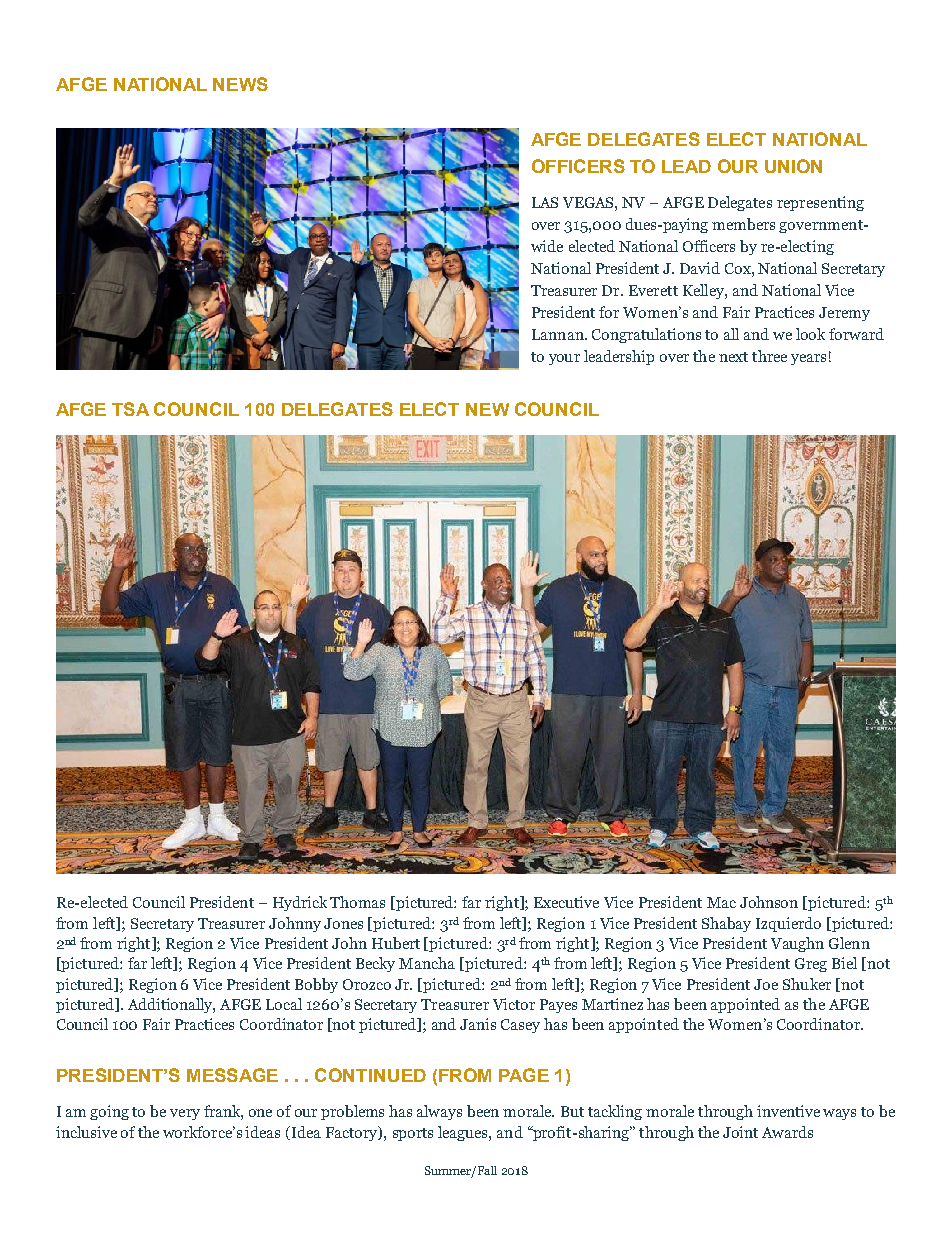 This image has width=952, height=1233. What do you see at coordinates (808, 359) in the image?
I see `years` at bounding box center [808, 359].
